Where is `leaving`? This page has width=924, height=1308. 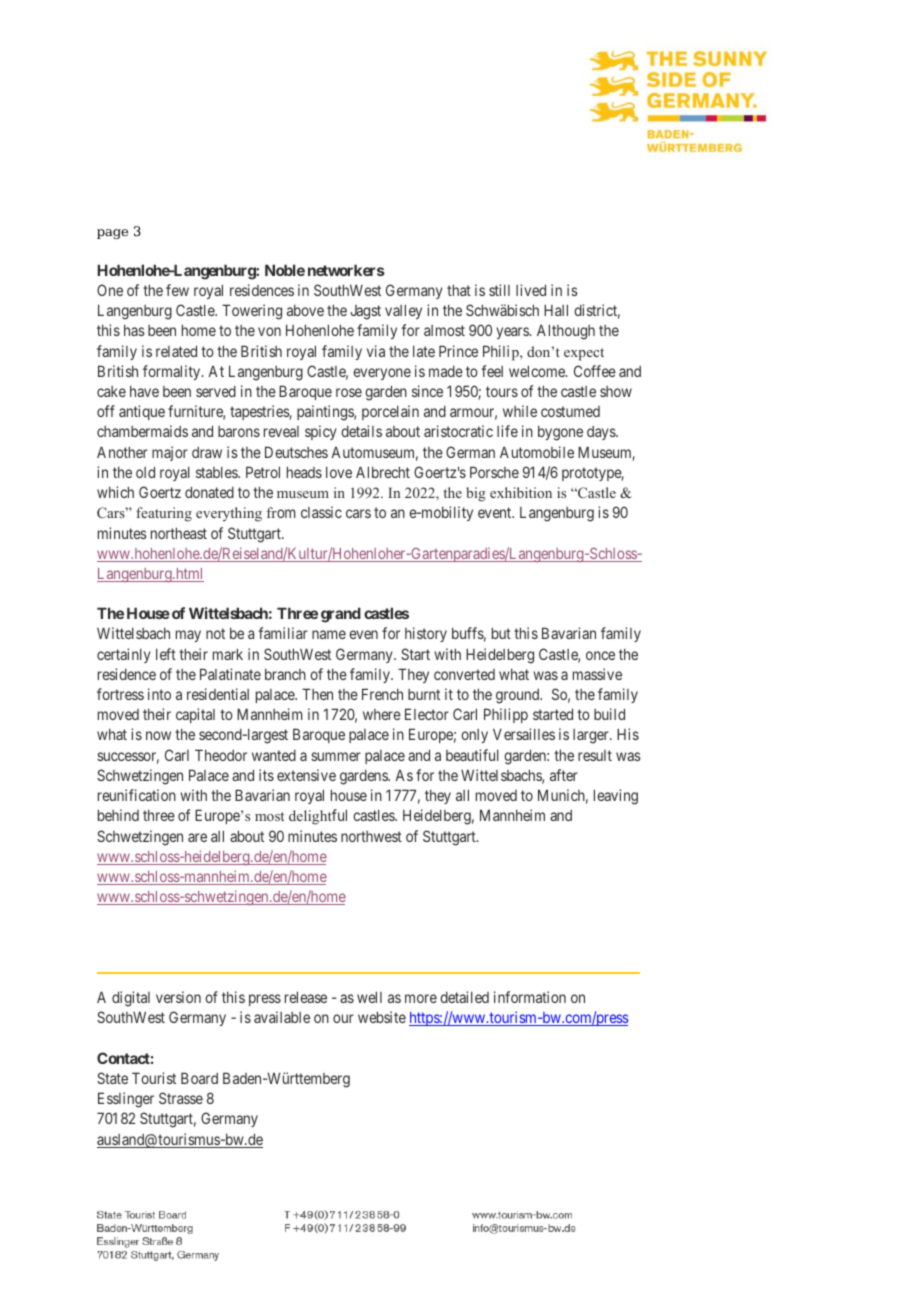 leaving is located at coordinates (616, 797).
